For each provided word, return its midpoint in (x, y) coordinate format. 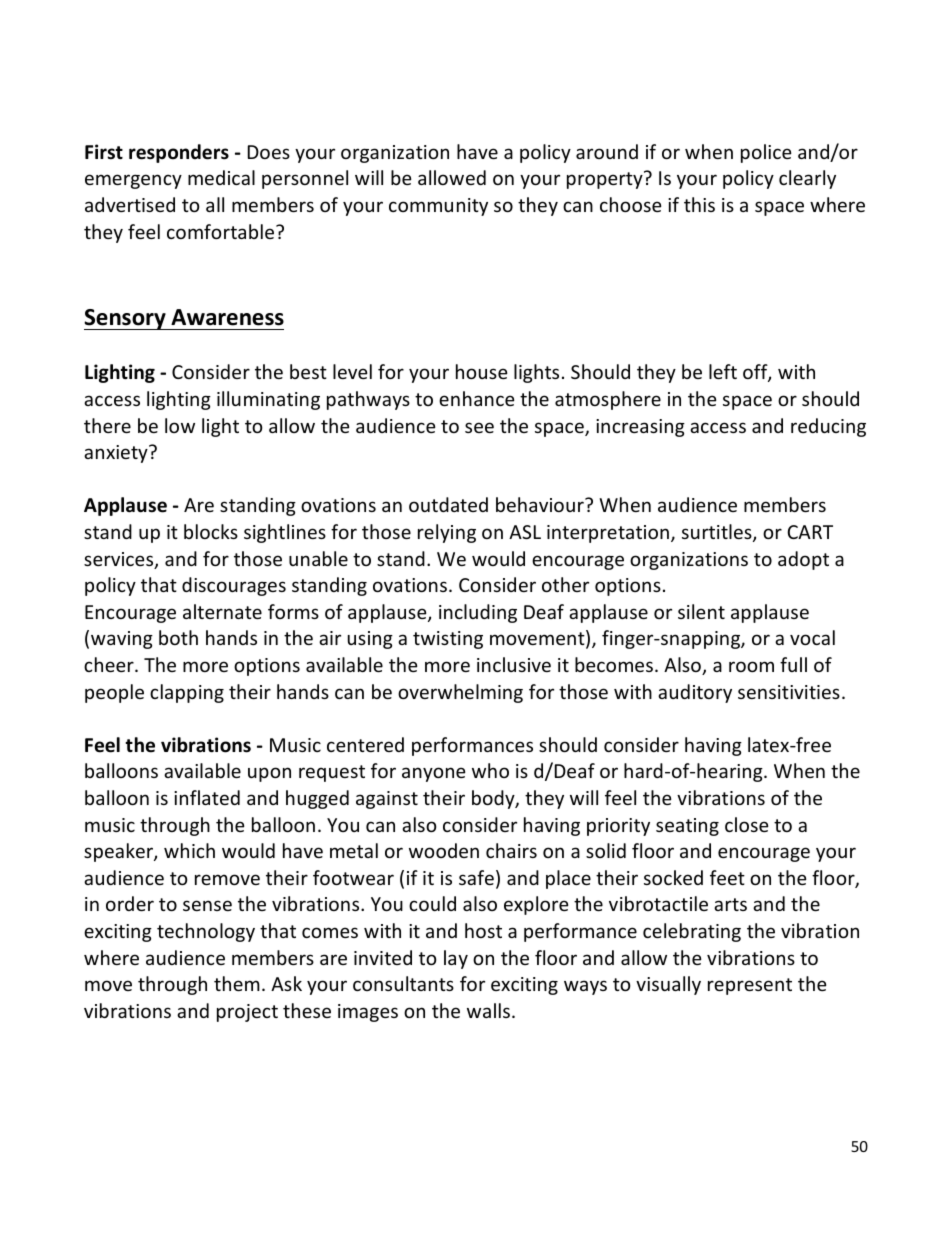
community (438, 207)
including (478, 613)
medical (221, 177)
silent (701, 611)
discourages (234, 586)
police (766, 153)
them (237, 983)
